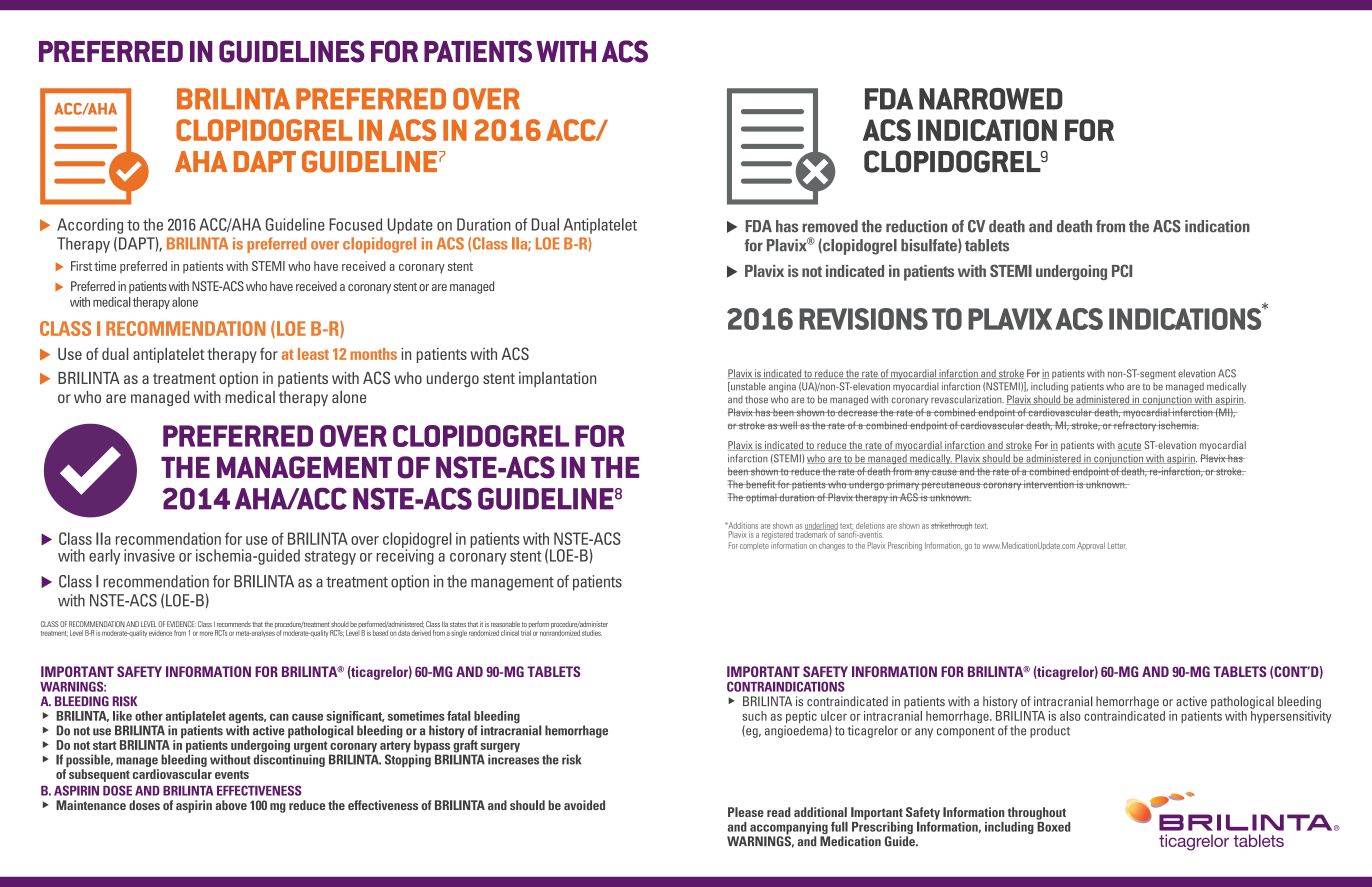 The image size is (1372, 887). Describe the element at coordinates (916, 226) in the screenshot. I see `reduction` at that location.
